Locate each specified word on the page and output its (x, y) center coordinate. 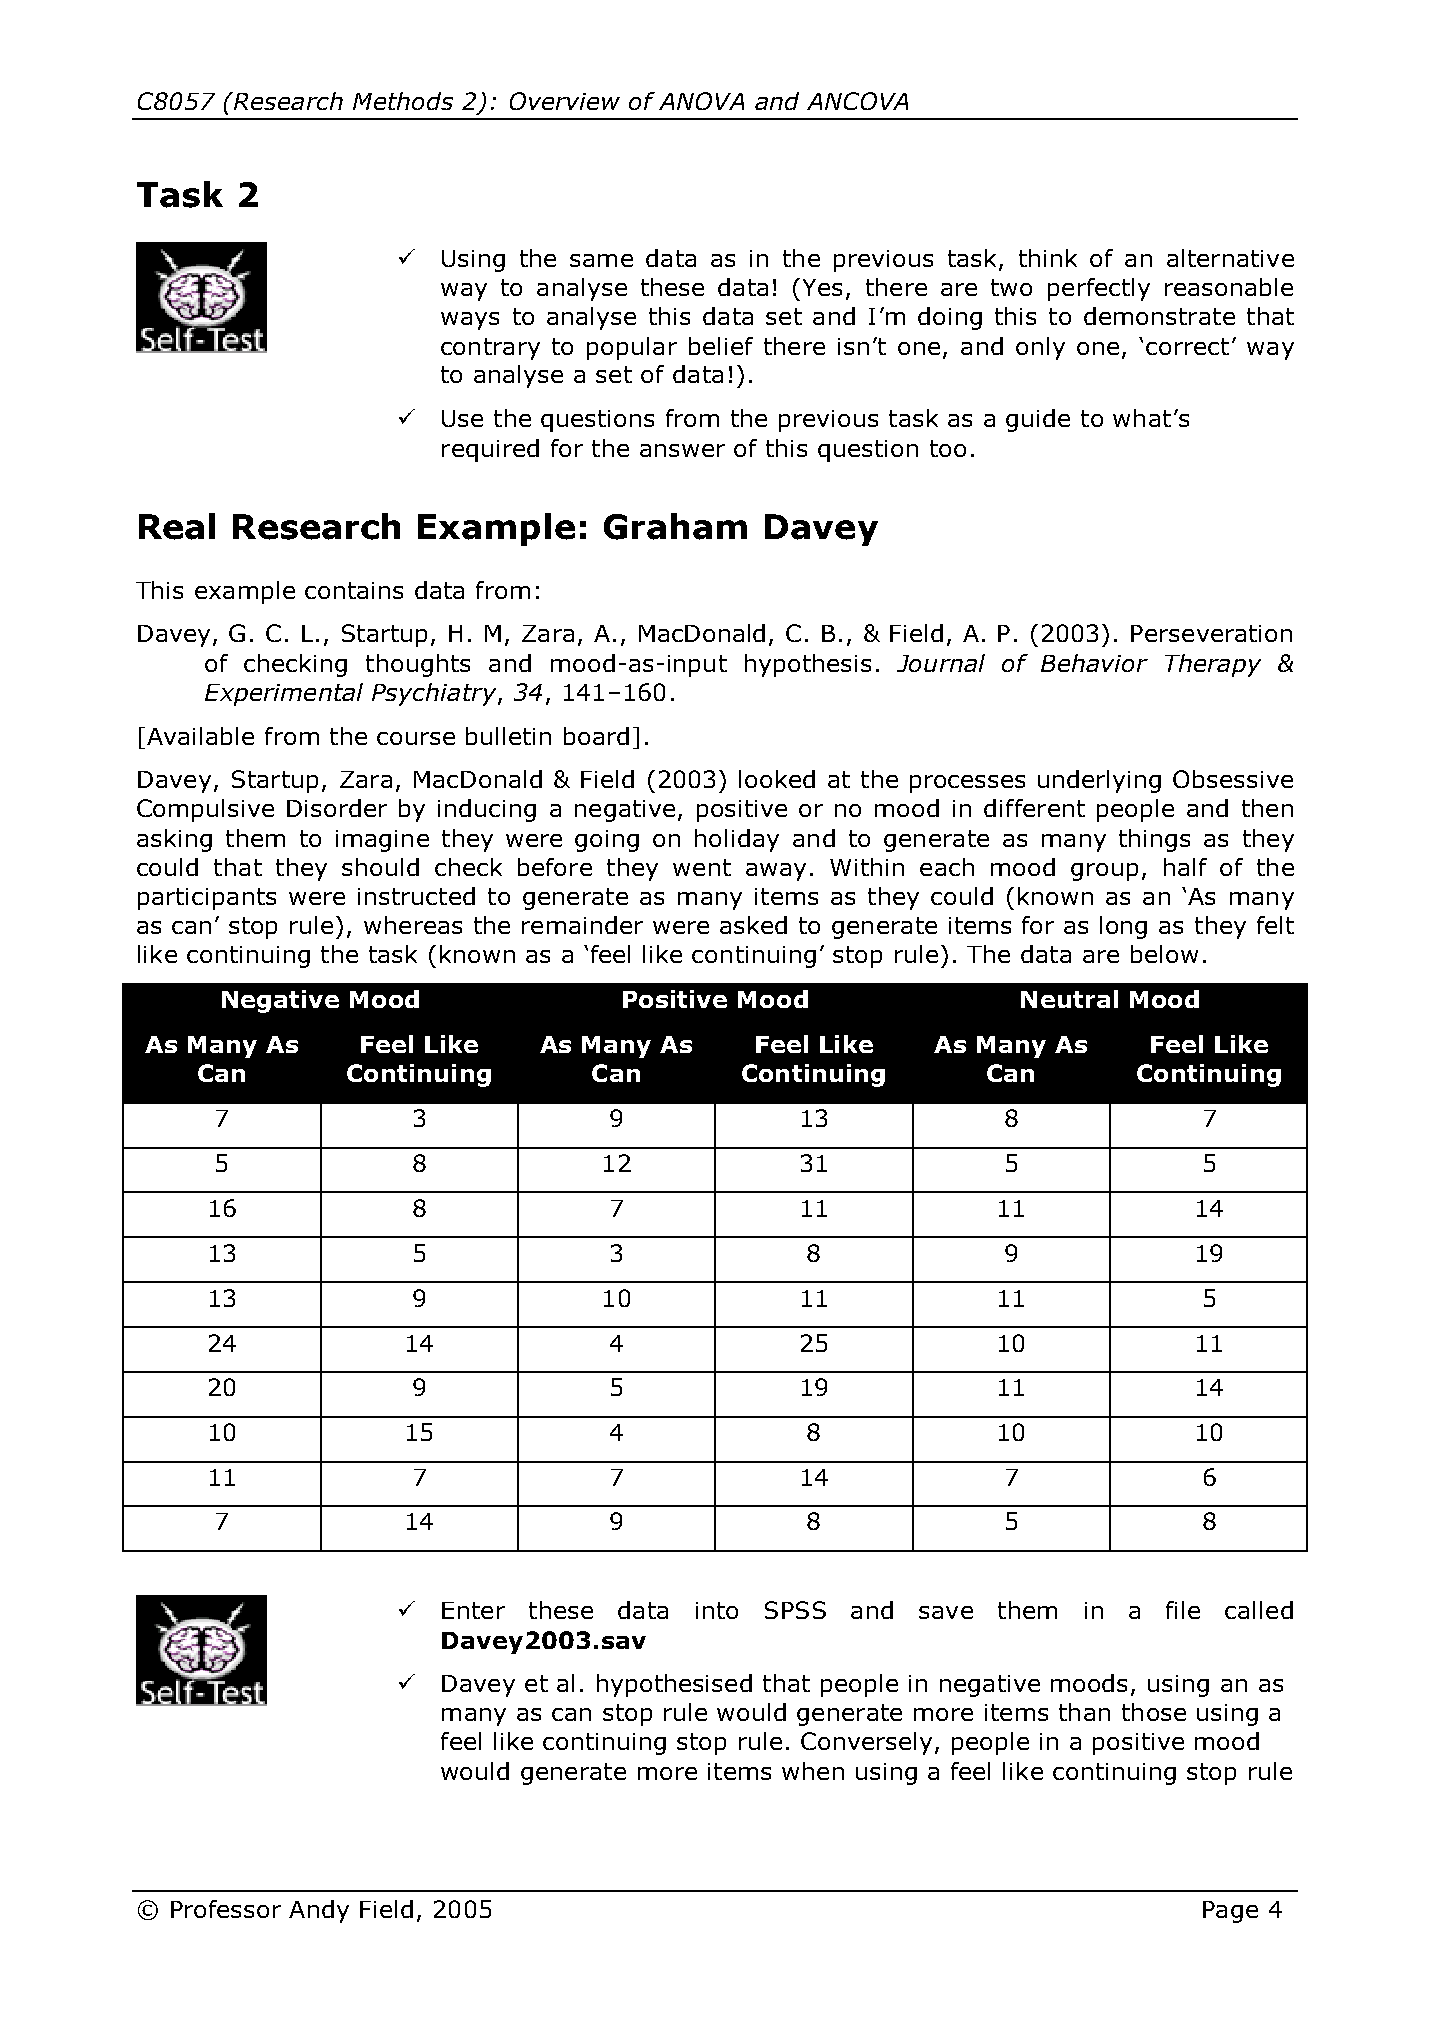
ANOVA (701, 101)
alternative (1230, 258)
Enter (473, 1610)
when (813, 1771)
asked (753, 925)
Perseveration (1211, 633)
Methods (403, 101)
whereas (413, 925)
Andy (319, 1911)
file (1183, 1610)
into (717, 1610)
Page (1230, 1912)
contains (354, 590)
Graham (675, 526)
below (1164, 954)
